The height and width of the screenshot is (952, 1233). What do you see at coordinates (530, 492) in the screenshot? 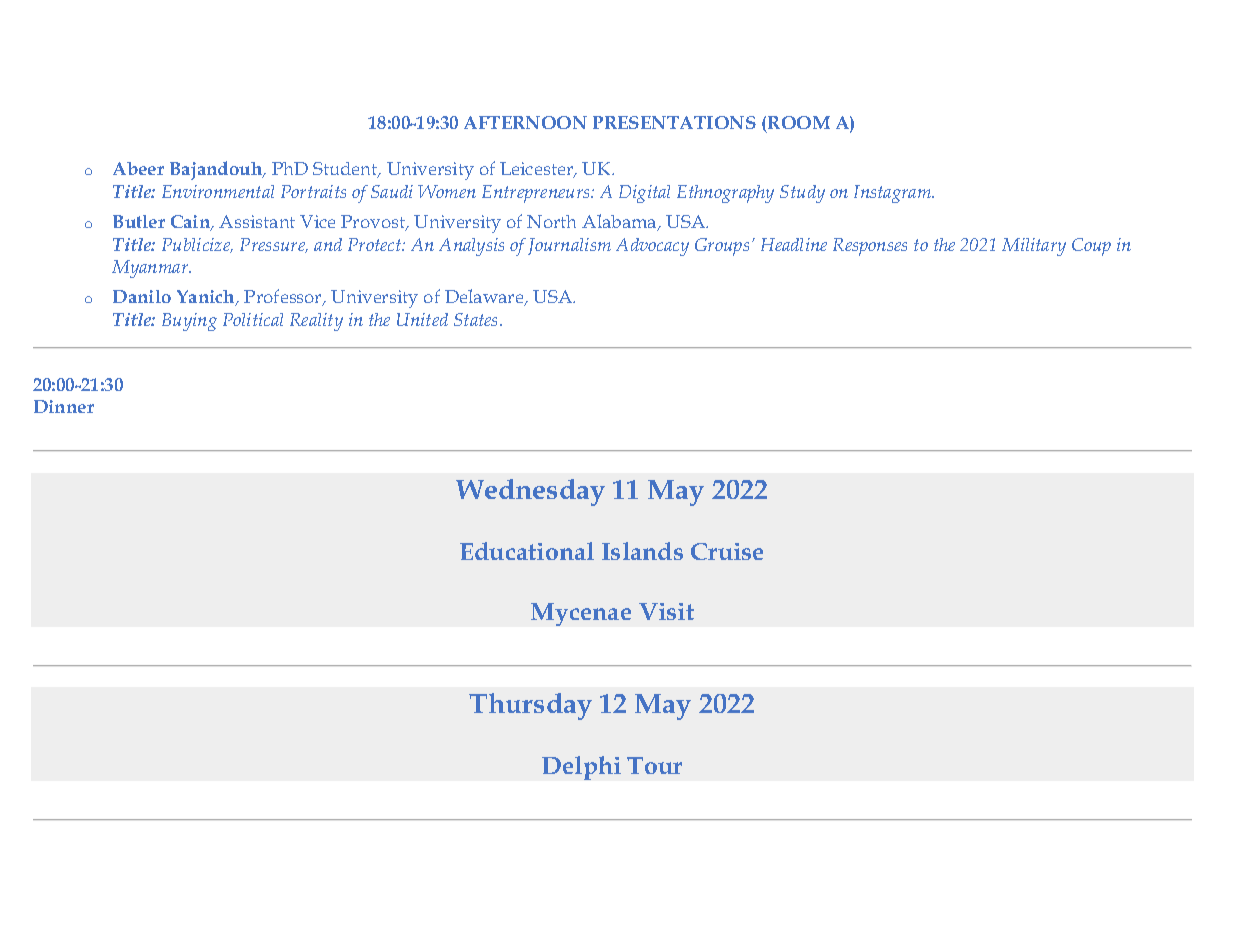
I see `Wednesday` at bounding box center [530, 492].
